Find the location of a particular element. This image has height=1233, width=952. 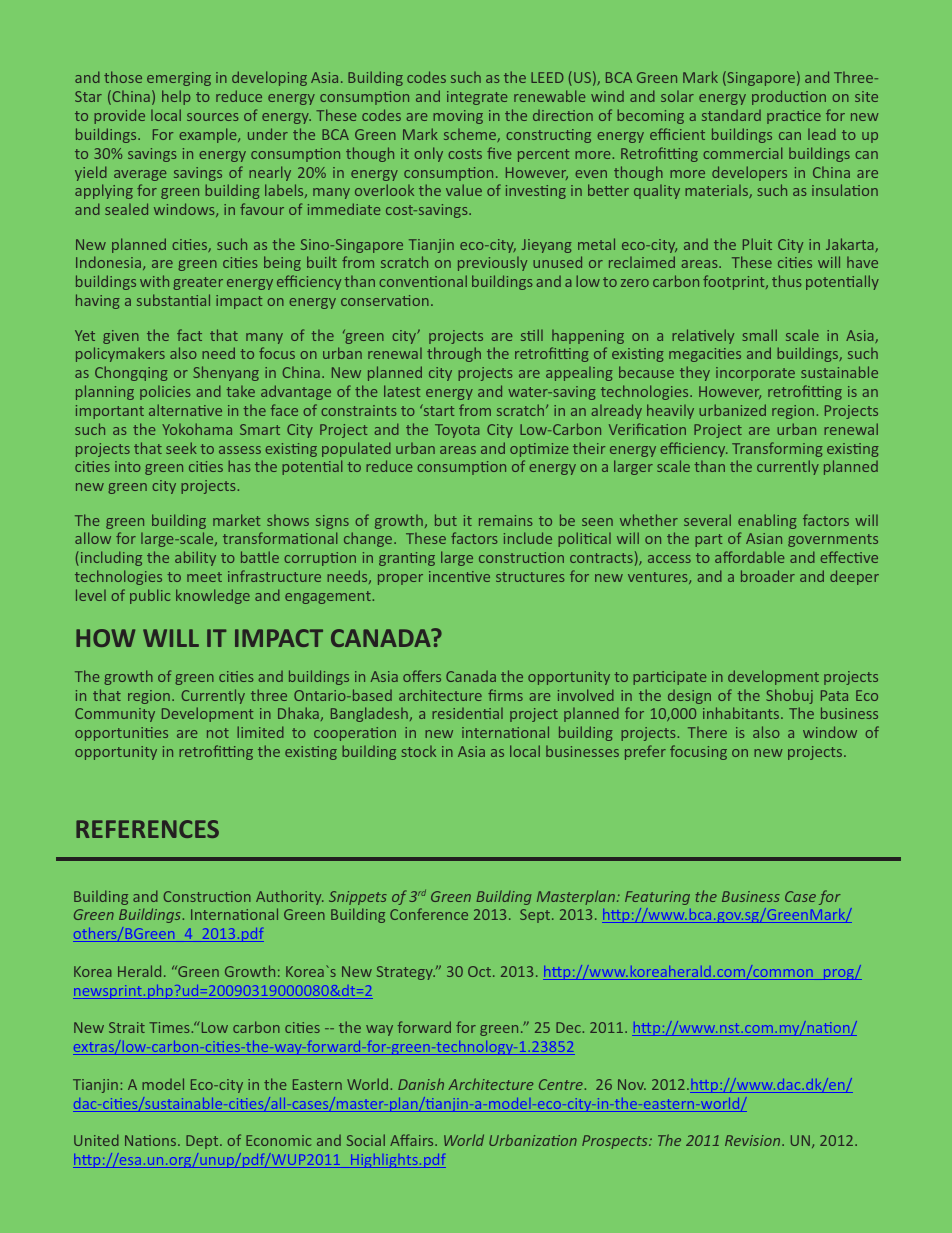

broader is located at coordinates (768, 576).
